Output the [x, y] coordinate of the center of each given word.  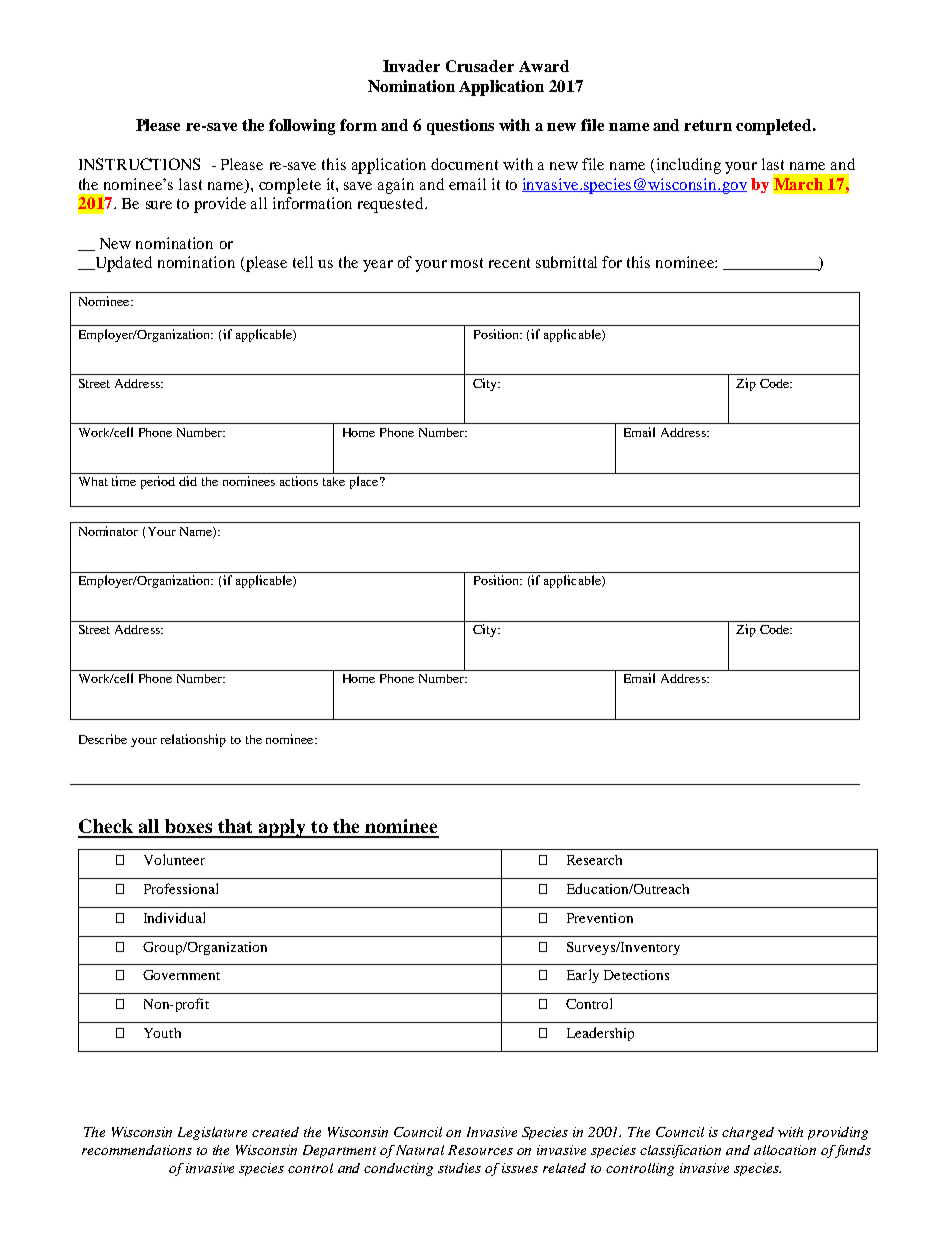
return [708, 125]
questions [460, 127]
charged [748, 1133]
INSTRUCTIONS [139, 164]
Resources [480, 1150]
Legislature [212, 1133]
